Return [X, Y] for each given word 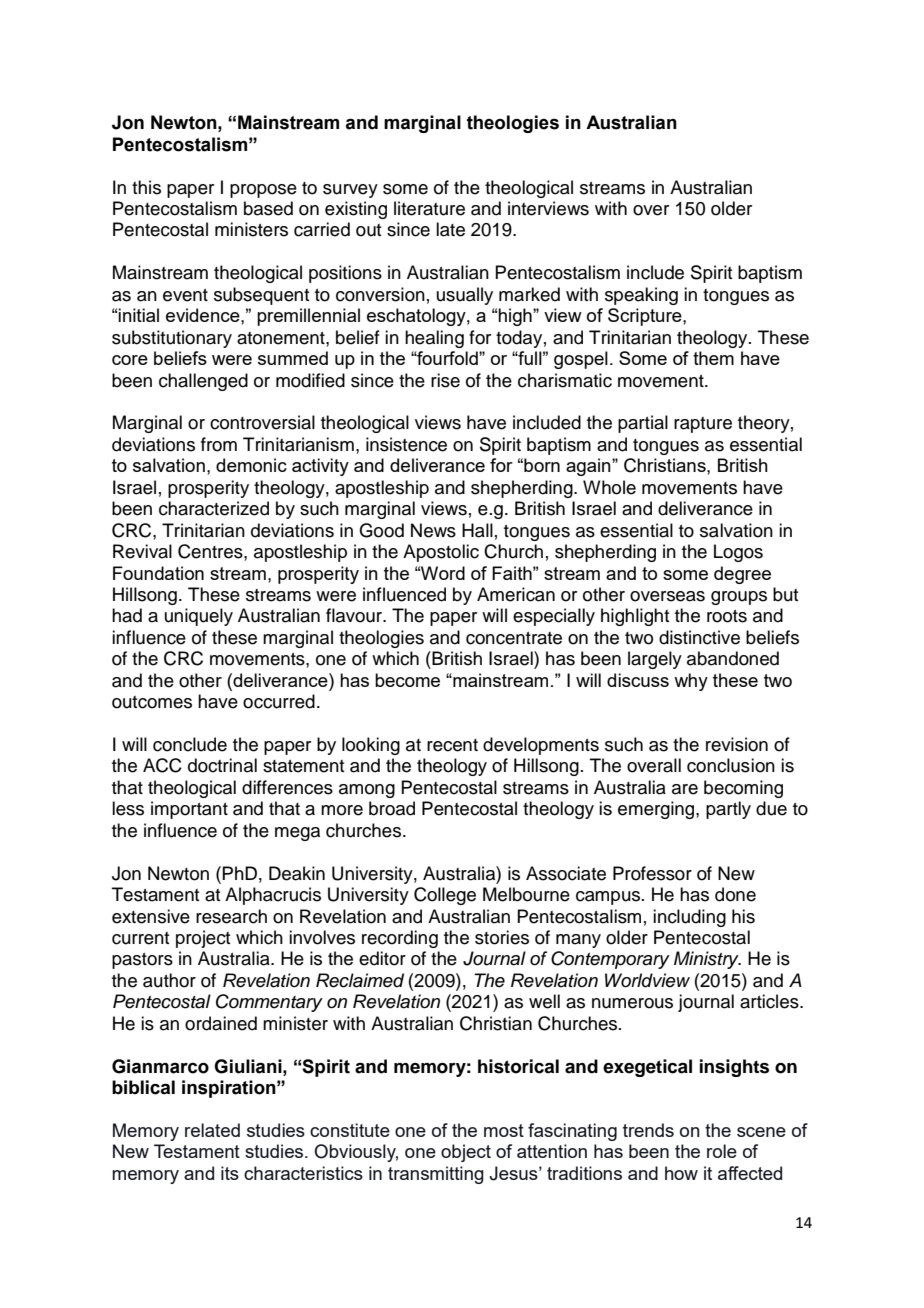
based [268, 208]
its [230, 1173]
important [189, 810]
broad [392, 808]
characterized [214, 508]
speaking [641, 296]
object [466, 1153]
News [433, 530]
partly [728, 810]
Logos [738, 553]
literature [429, 208]
